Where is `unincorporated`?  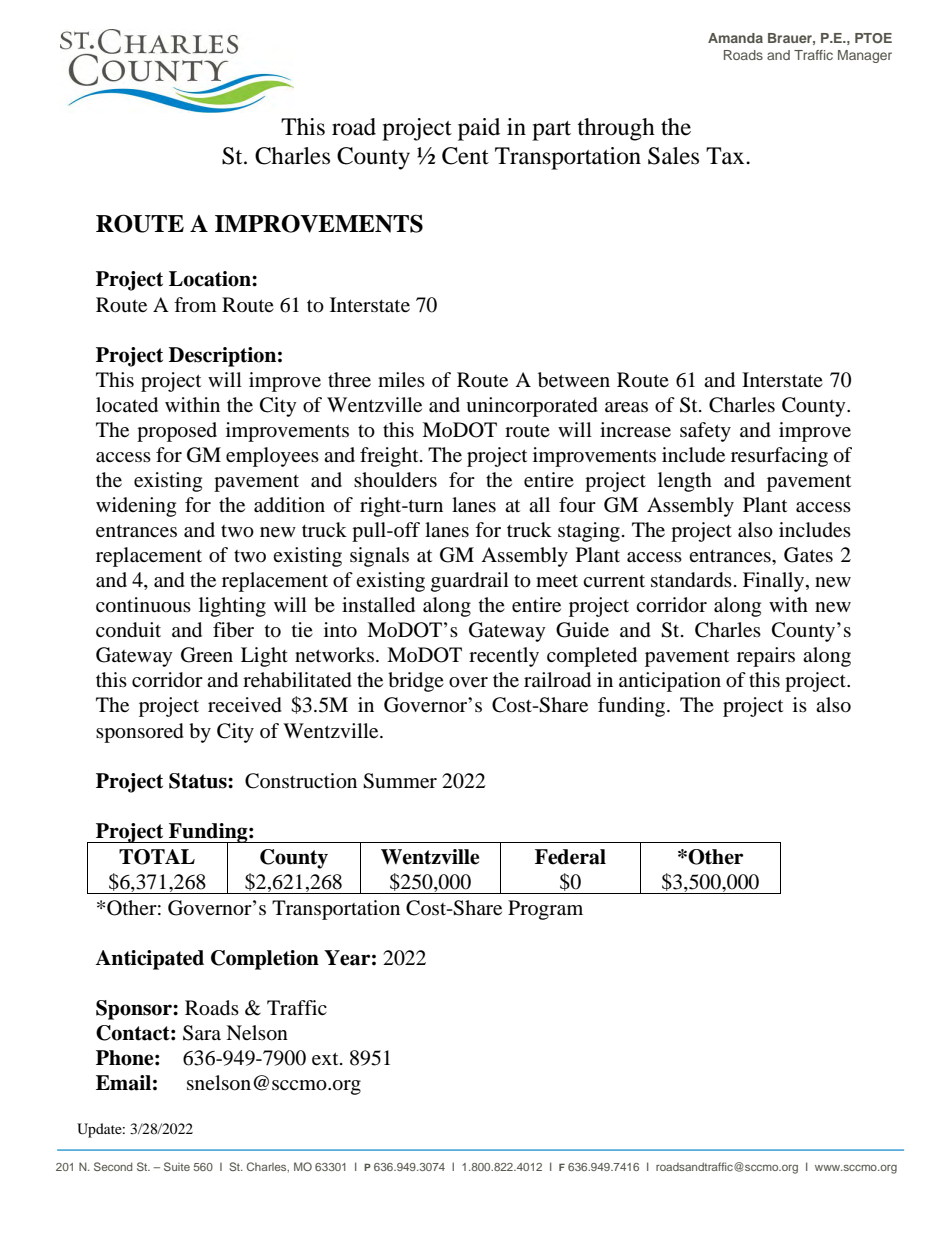 unincorporated is located at coordinates (532, 407).
